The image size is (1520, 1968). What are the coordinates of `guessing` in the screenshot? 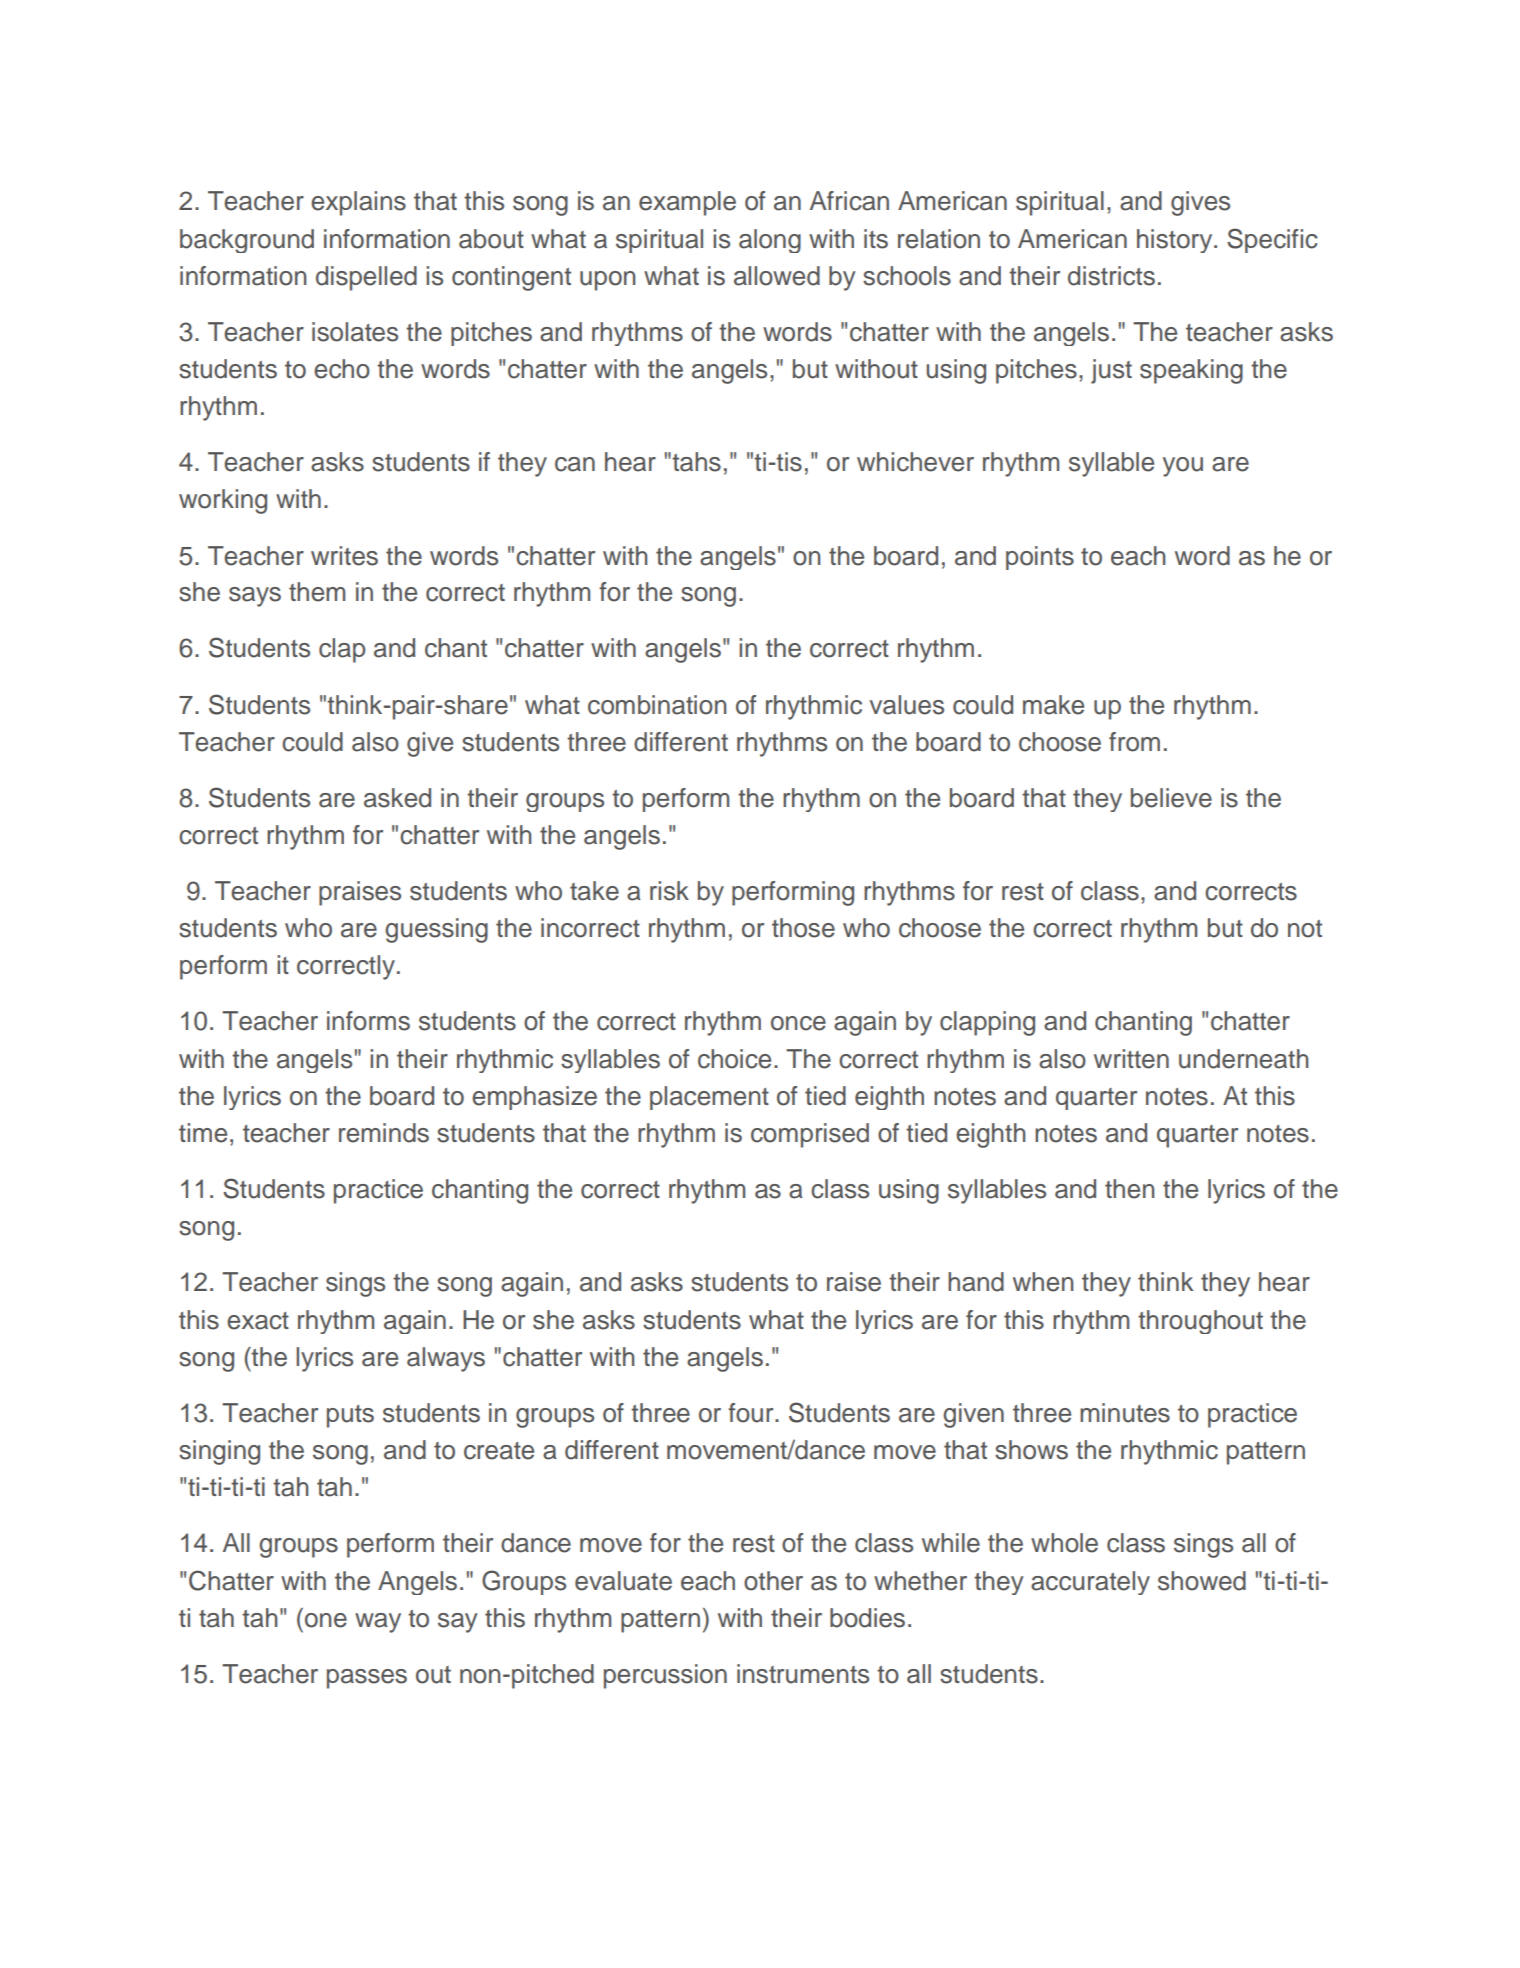 It's located at (436, 930).
